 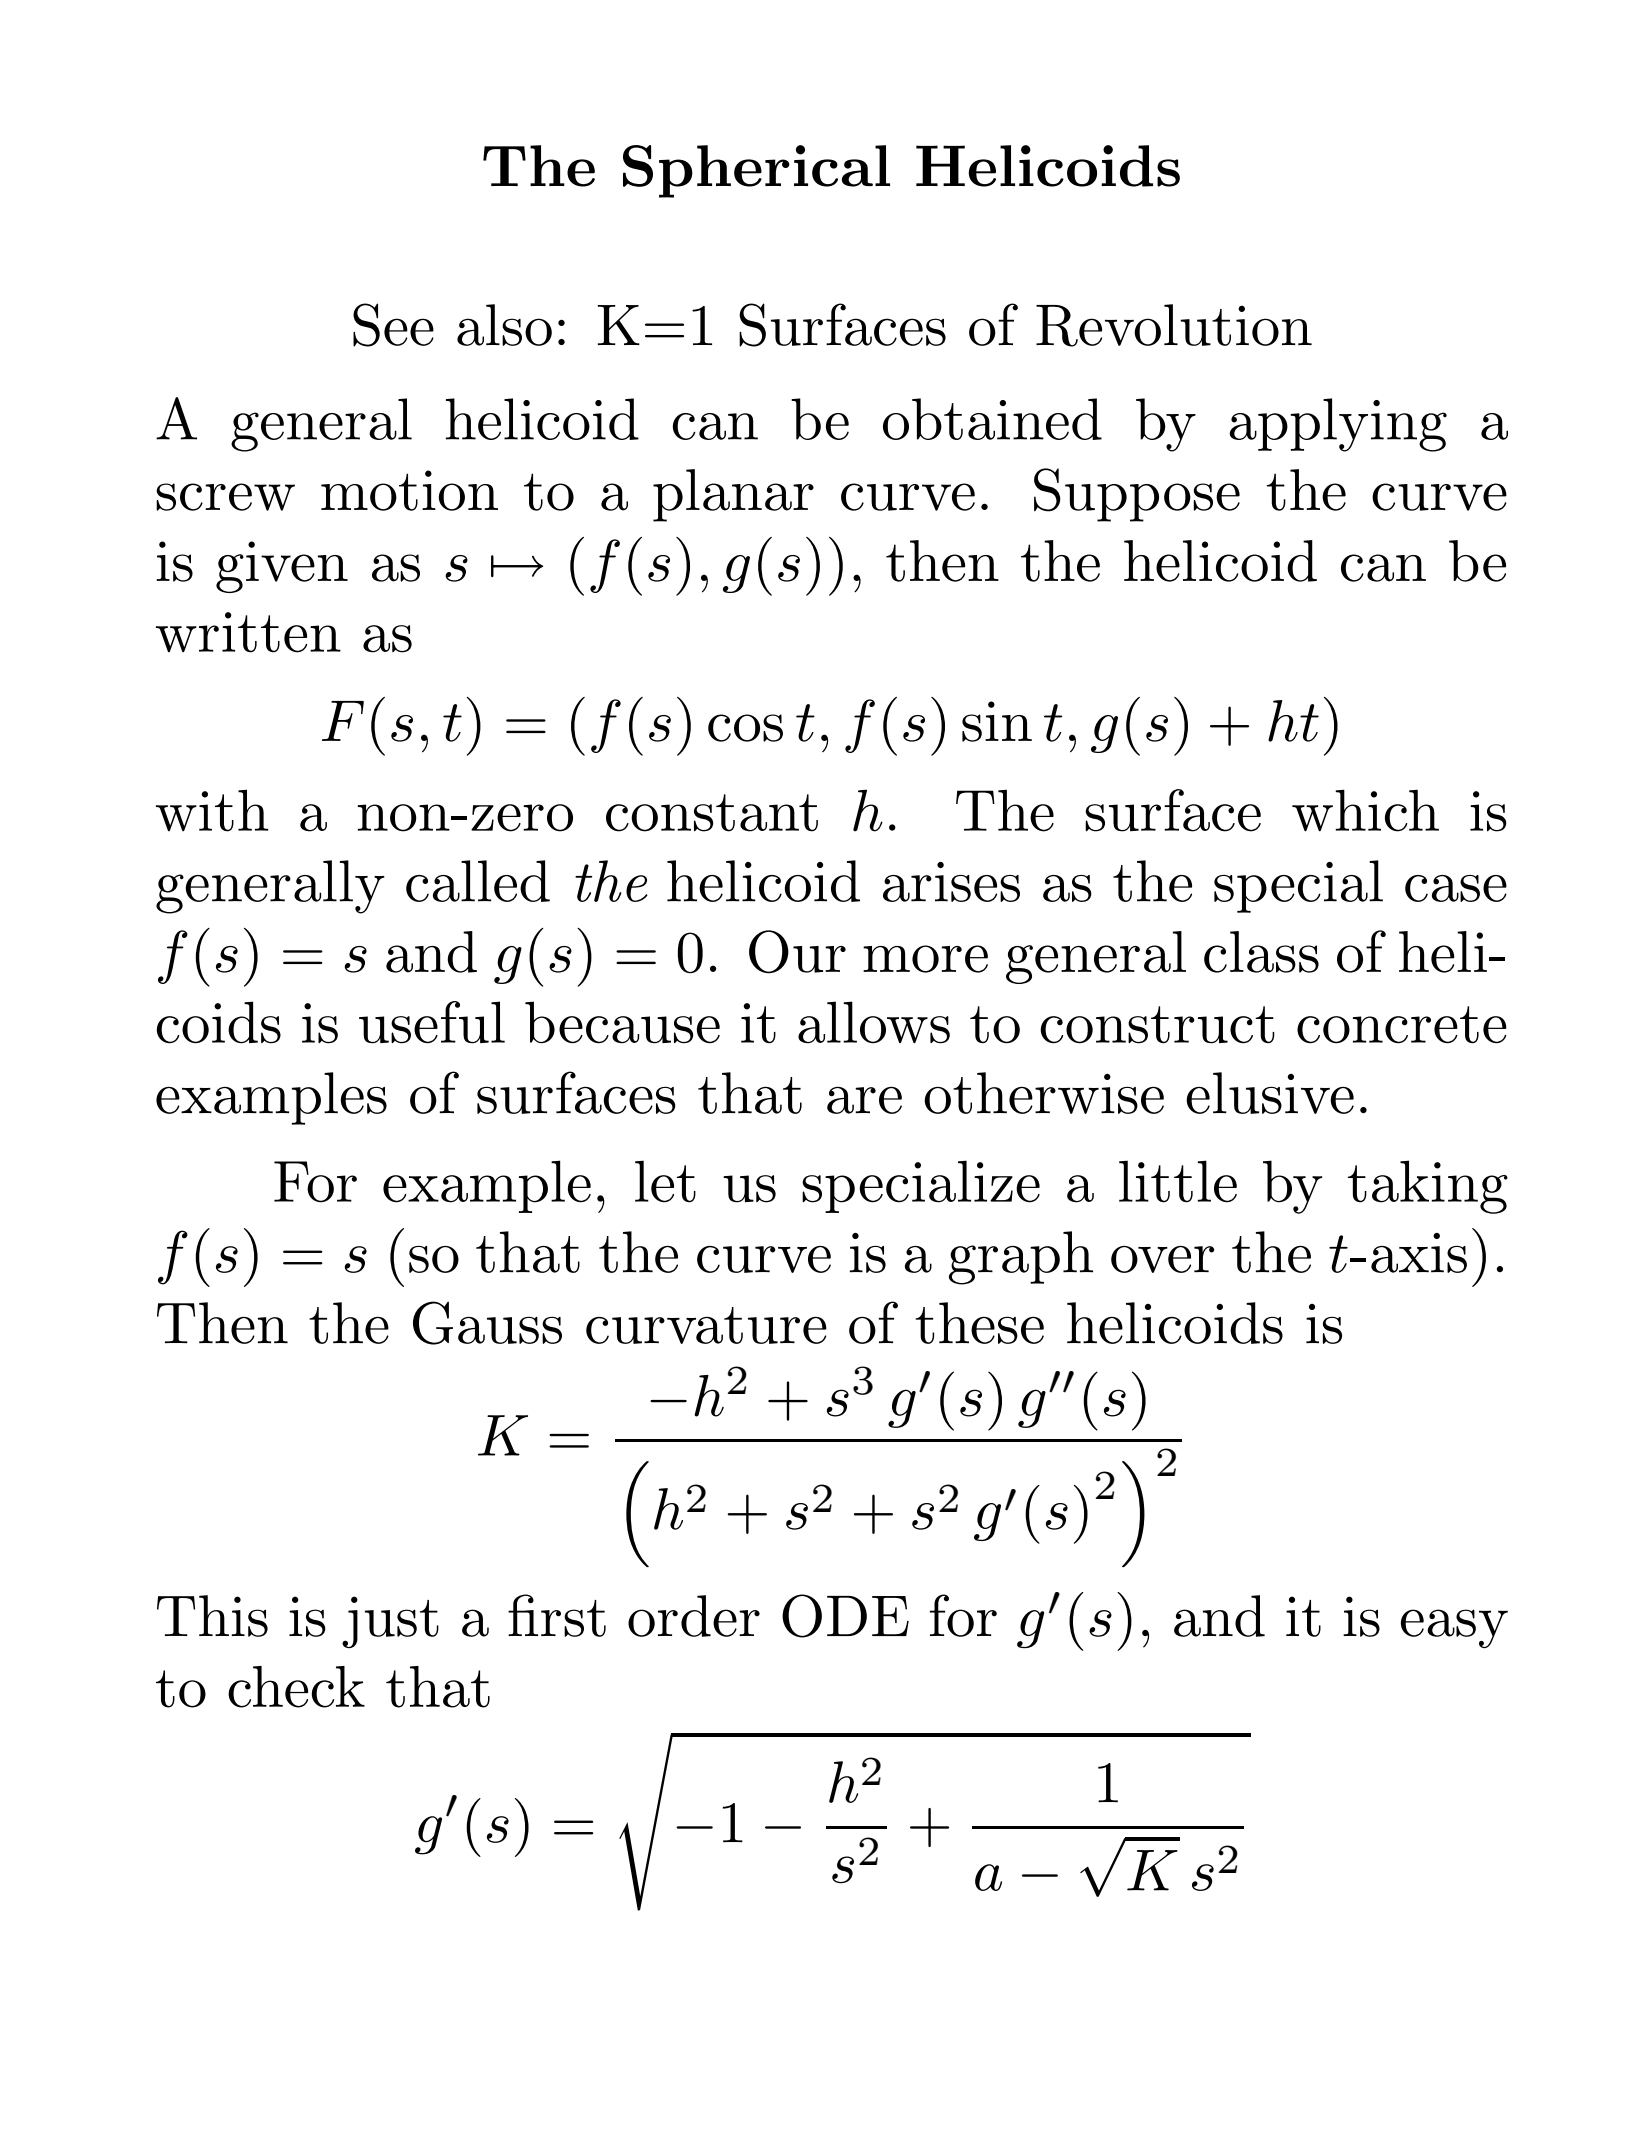 I want to click on which, so click(x=1365, y=810).
